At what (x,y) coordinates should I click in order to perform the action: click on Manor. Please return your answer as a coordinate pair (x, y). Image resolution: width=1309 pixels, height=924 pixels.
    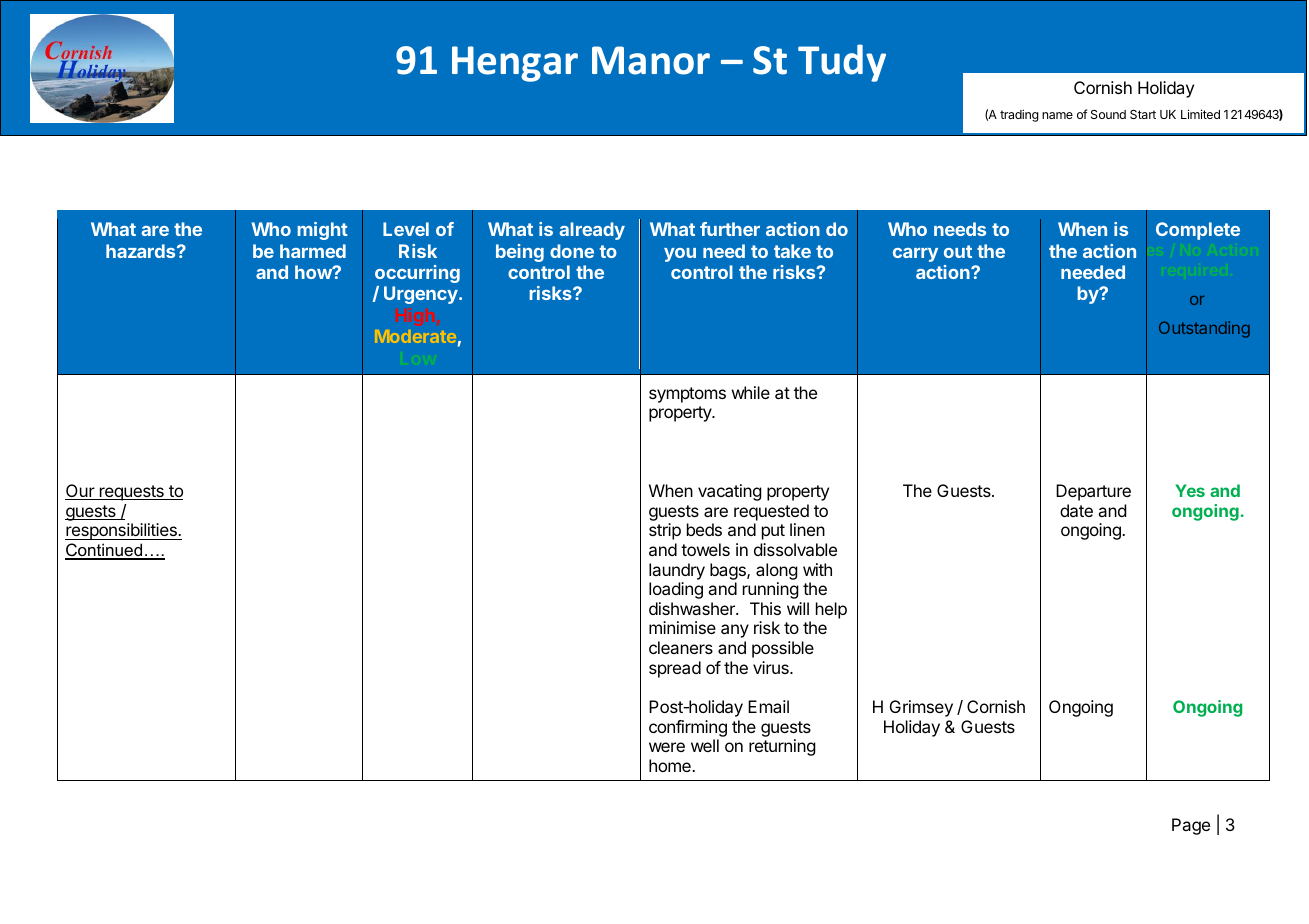
    Looking at the image, I should click on (651, 60).
